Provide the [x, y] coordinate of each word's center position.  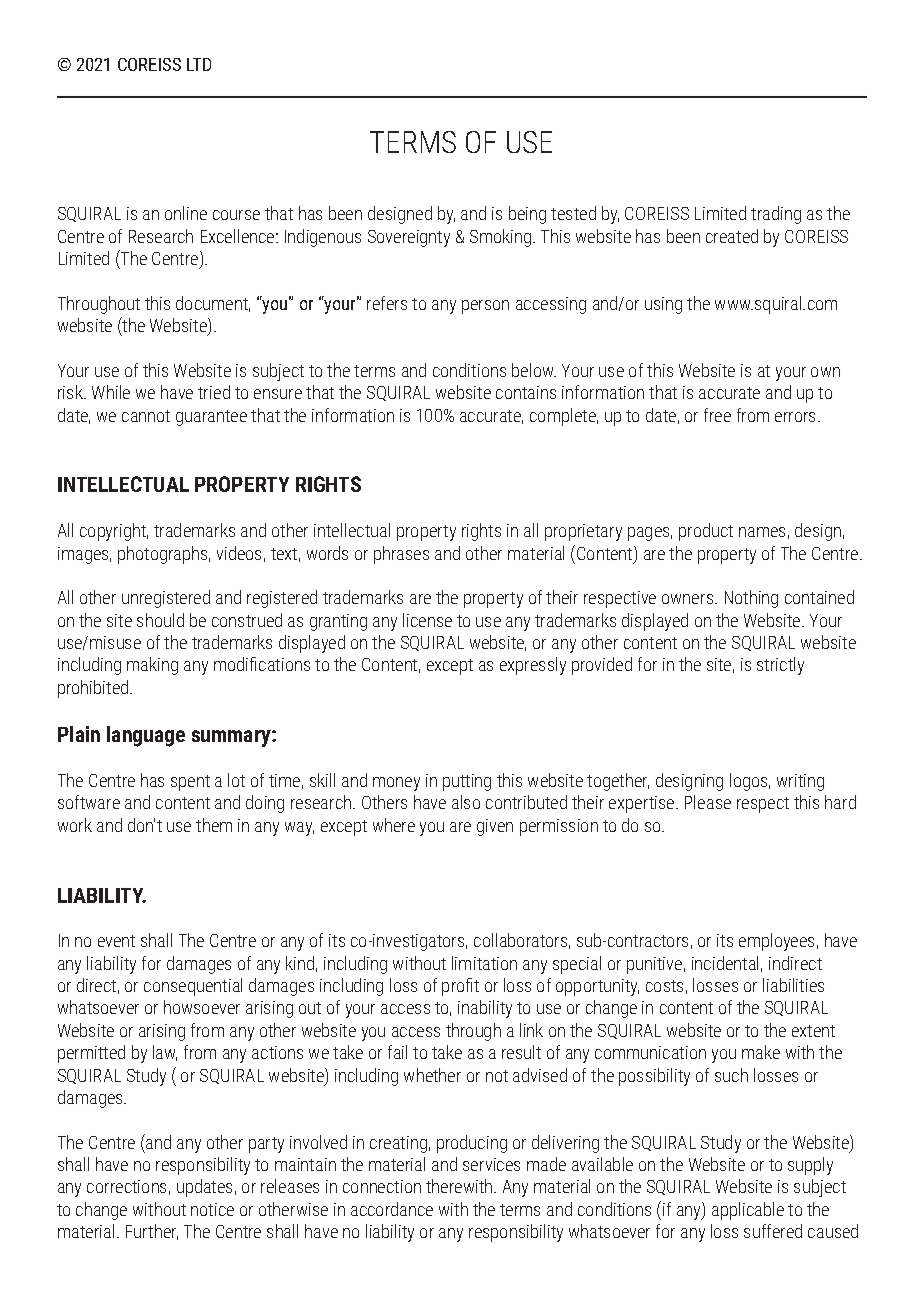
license [427, 620]
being [527, 215]
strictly [780, 666]
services [491, 1164]
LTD [199, 64]
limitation [484, 963]
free [717, 415]
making [152, 666]
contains [526, 392]
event [116, 941]
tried [214, 392]
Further [152, 1232]
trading [776, 215]
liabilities [793, 985]
